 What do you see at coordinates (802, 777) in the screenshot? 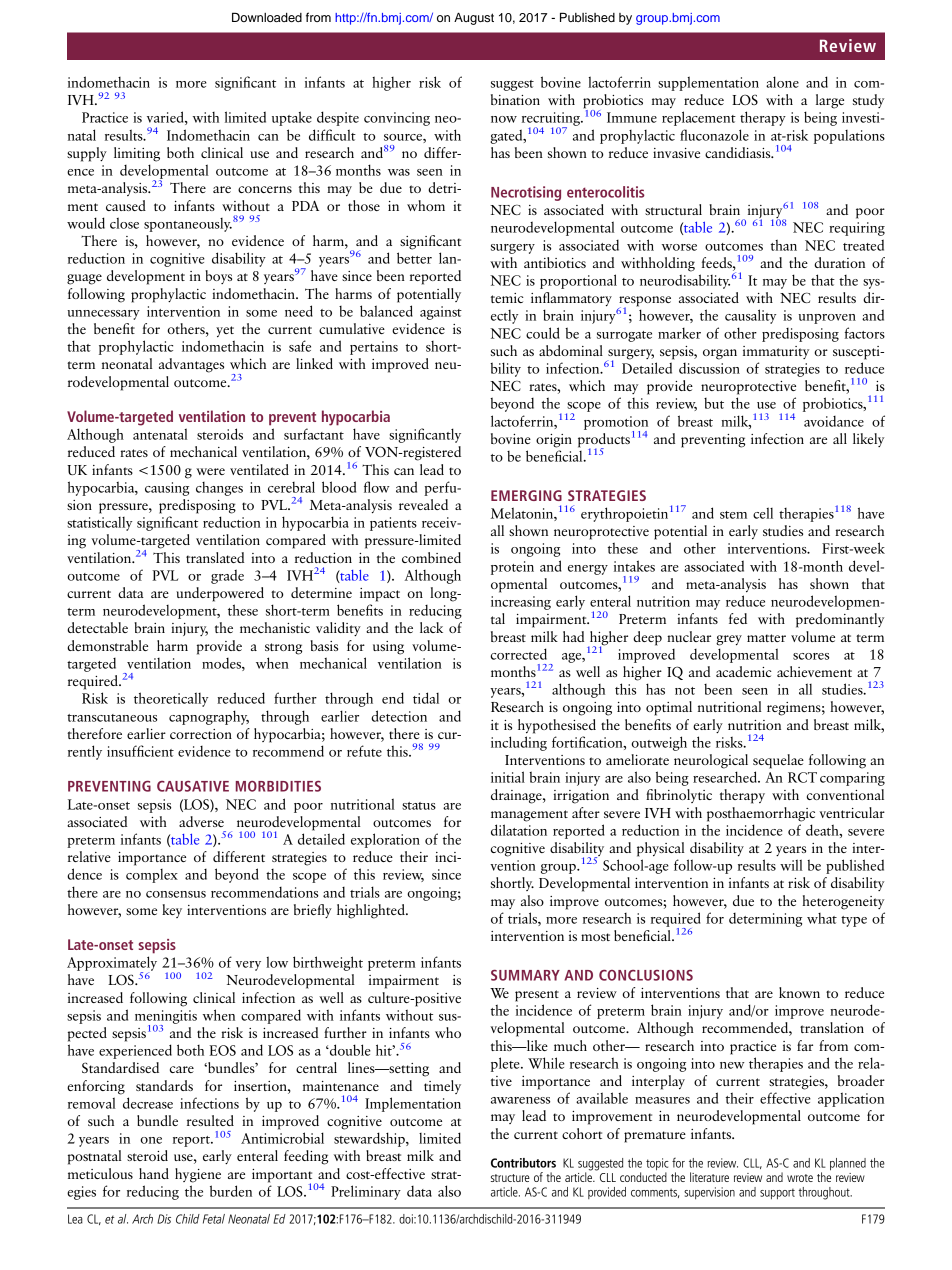
I see `RCT` at bounding box center [802, 777].
